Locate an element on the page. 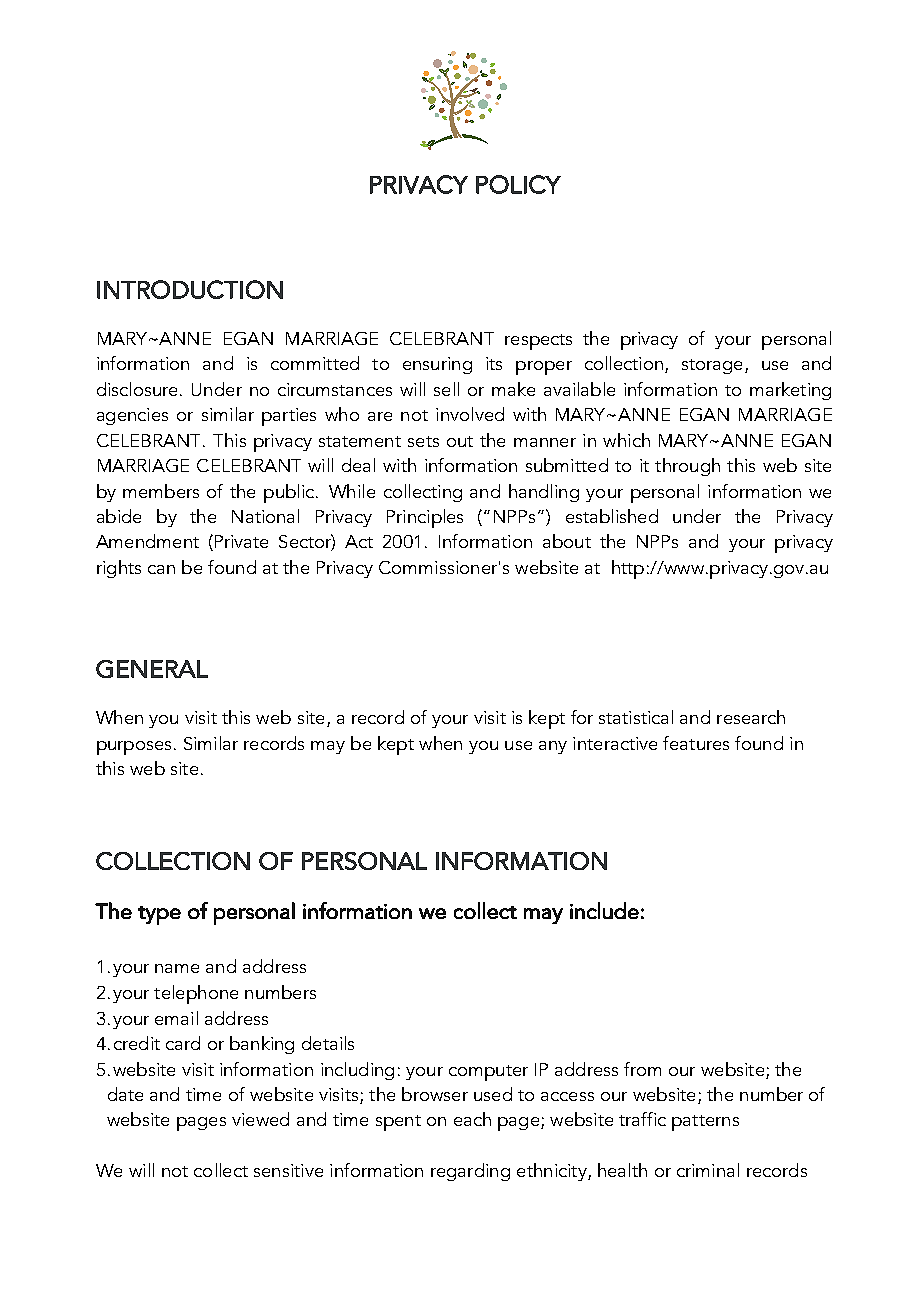 Image resolution: width=924 pixels, height=1308 pixels. viewed is located at coordinates (260, 1119).
